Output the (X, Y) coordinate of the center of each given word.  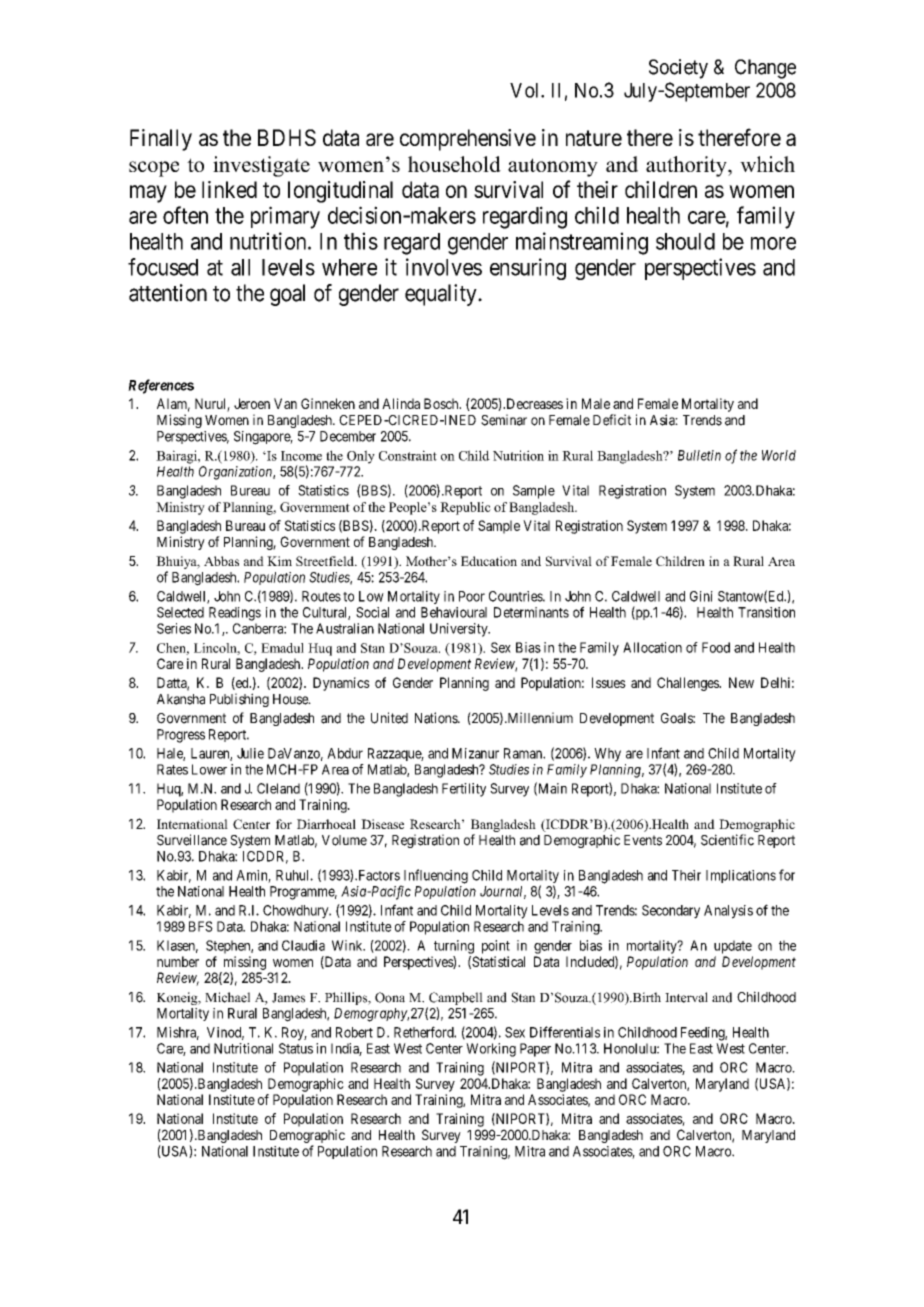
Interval (686, 997)
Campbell (455, 1000)
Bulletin (699, 455)
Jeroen (252, 403)
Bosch (442, 403)
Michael (227, 997)
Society (678, 69)
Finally (161, 140)
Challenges (688, 684)
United (389, 718)
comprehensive (468, 140)
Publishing (239, 700)
